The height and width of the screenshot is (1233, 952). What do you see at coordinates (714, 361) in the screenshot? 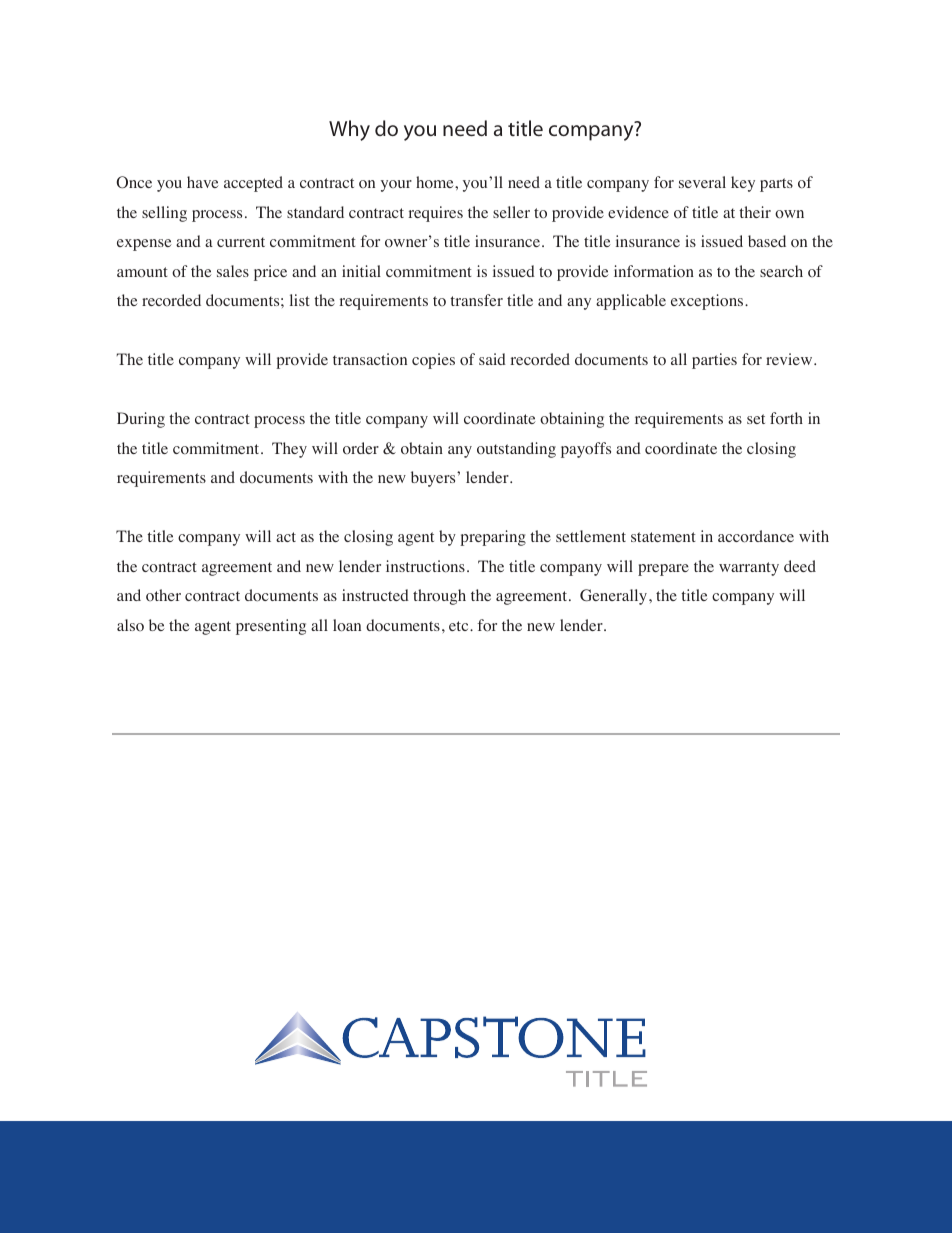
I see `parties` at bounding box center [714, 361].
